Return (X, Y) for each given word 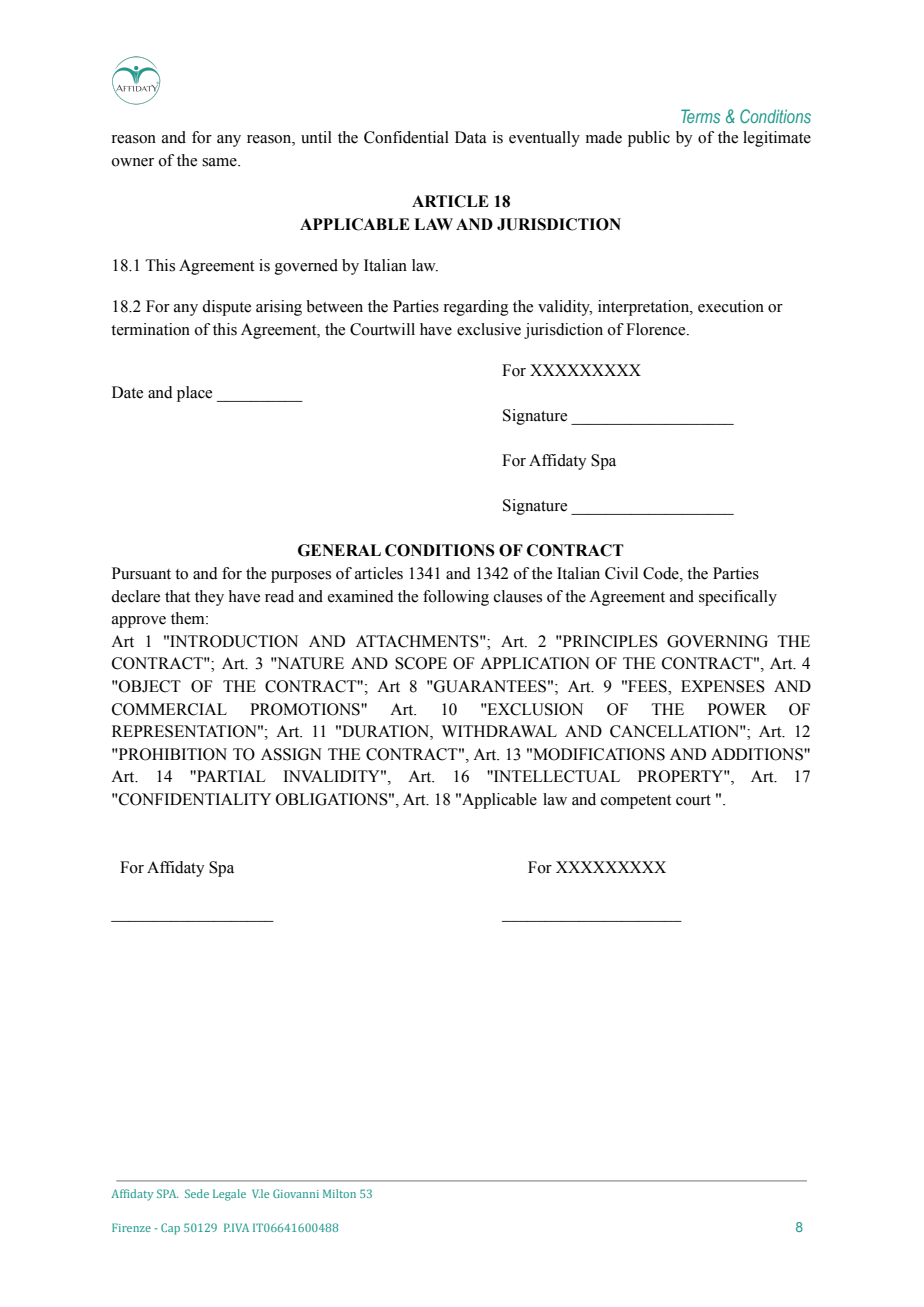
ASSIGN (291, 754)
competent (636, 802)
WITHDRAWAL (499, 731)
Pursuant (141, 573)
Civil (621, 573)
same (220, 162)
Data (471, 137)
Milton (339, 1193)
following (456, 598)
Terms (700, 116)
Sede (197, 1193)
